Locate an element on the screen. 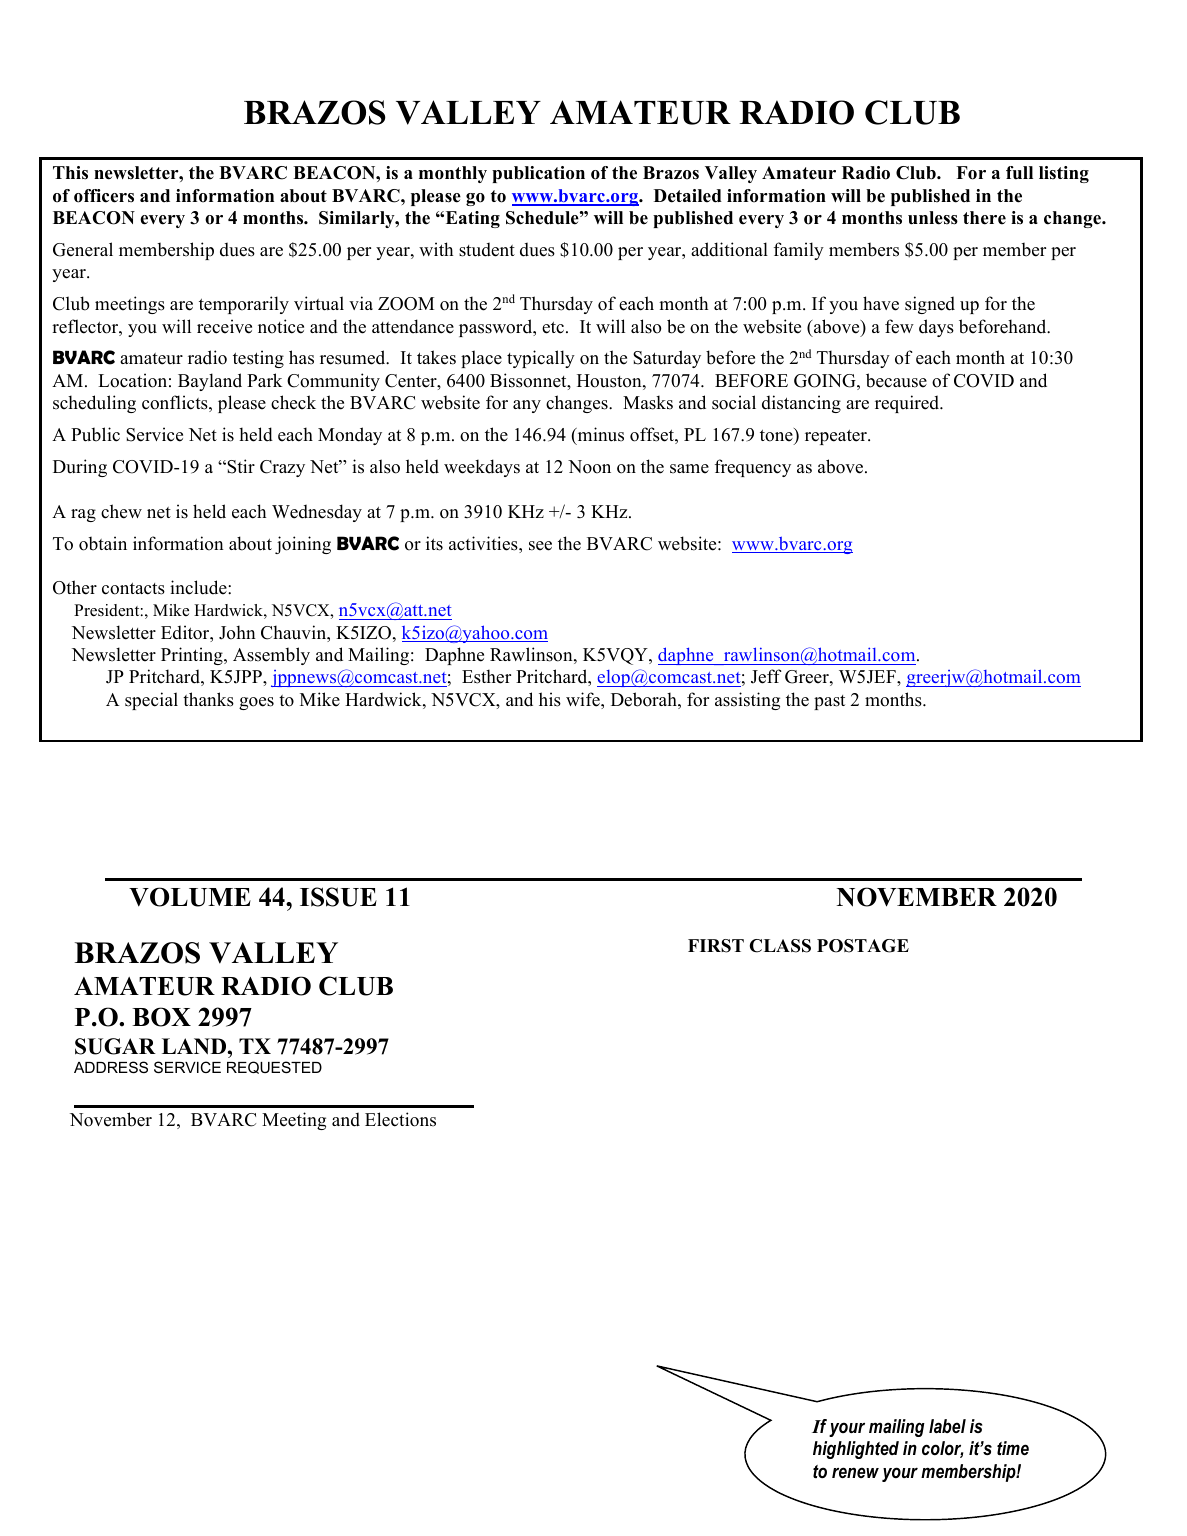 The image size is (1187, 1536). past is located at coordinates (829, 702).
